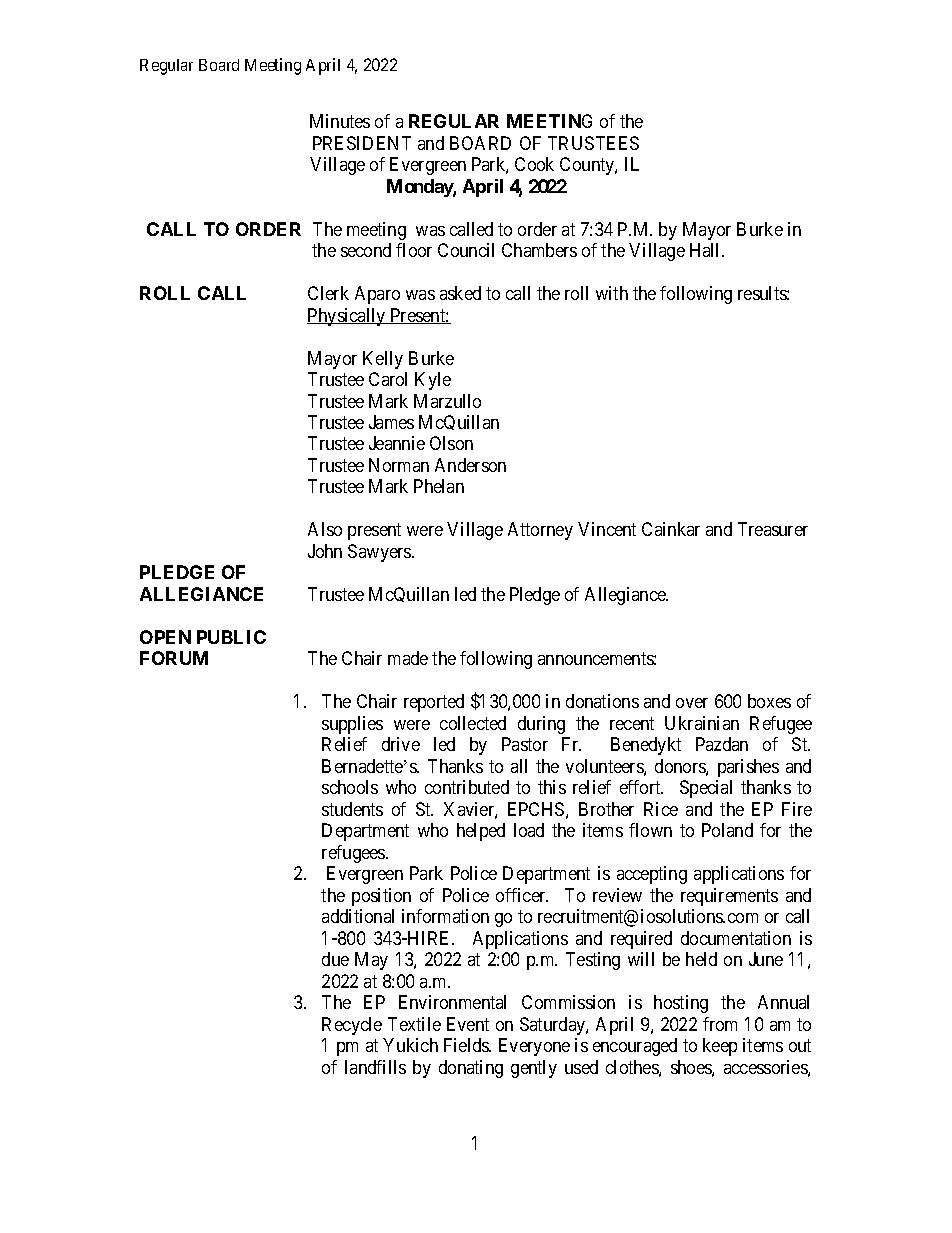 The width and height of the page is (952, 1233). What do you see at coordinates (540, 531) in the page?
I see `Attorney` at bounding box center [540, 531].
